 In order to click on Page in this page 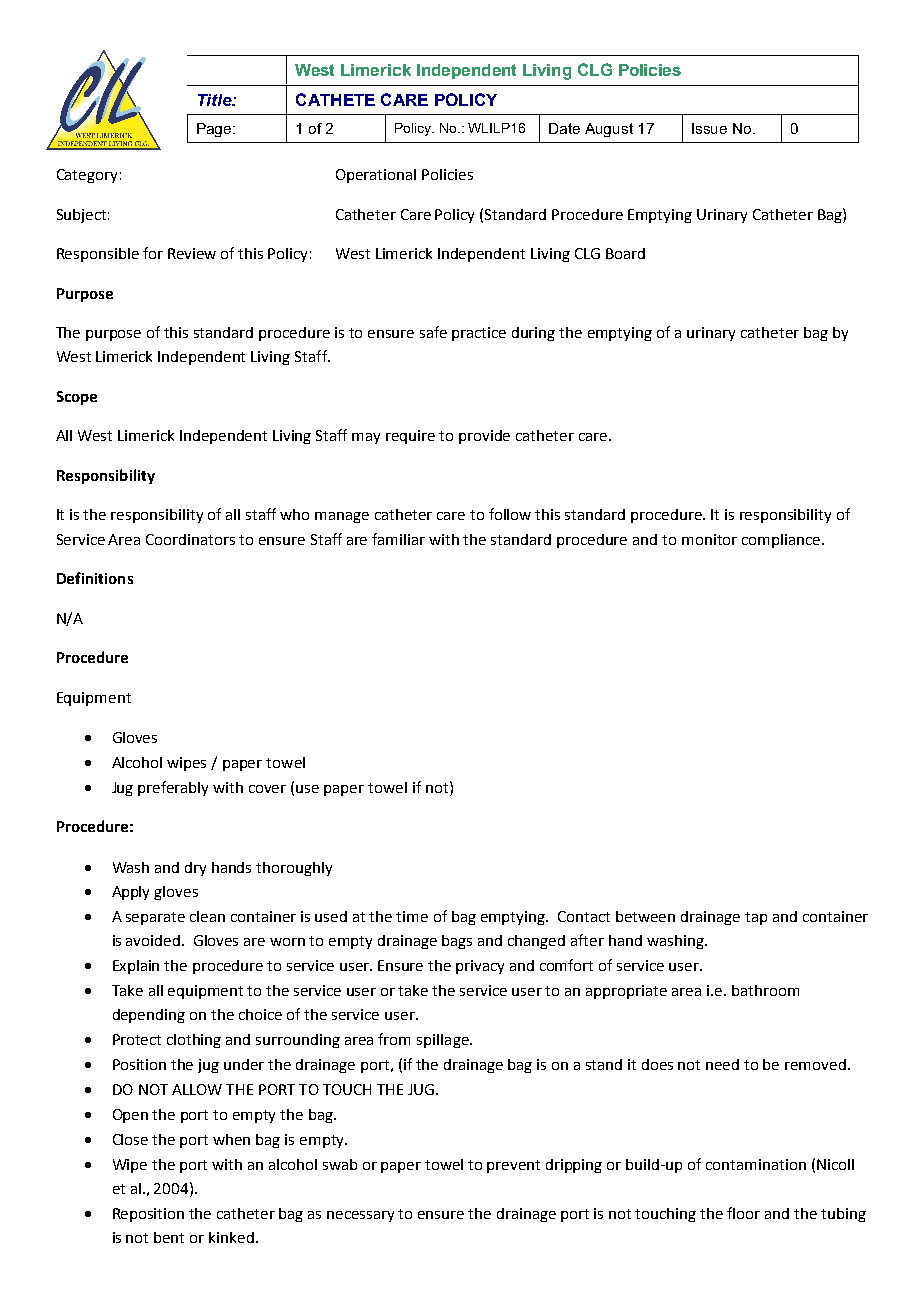, I will do `click(215, 130)`.
